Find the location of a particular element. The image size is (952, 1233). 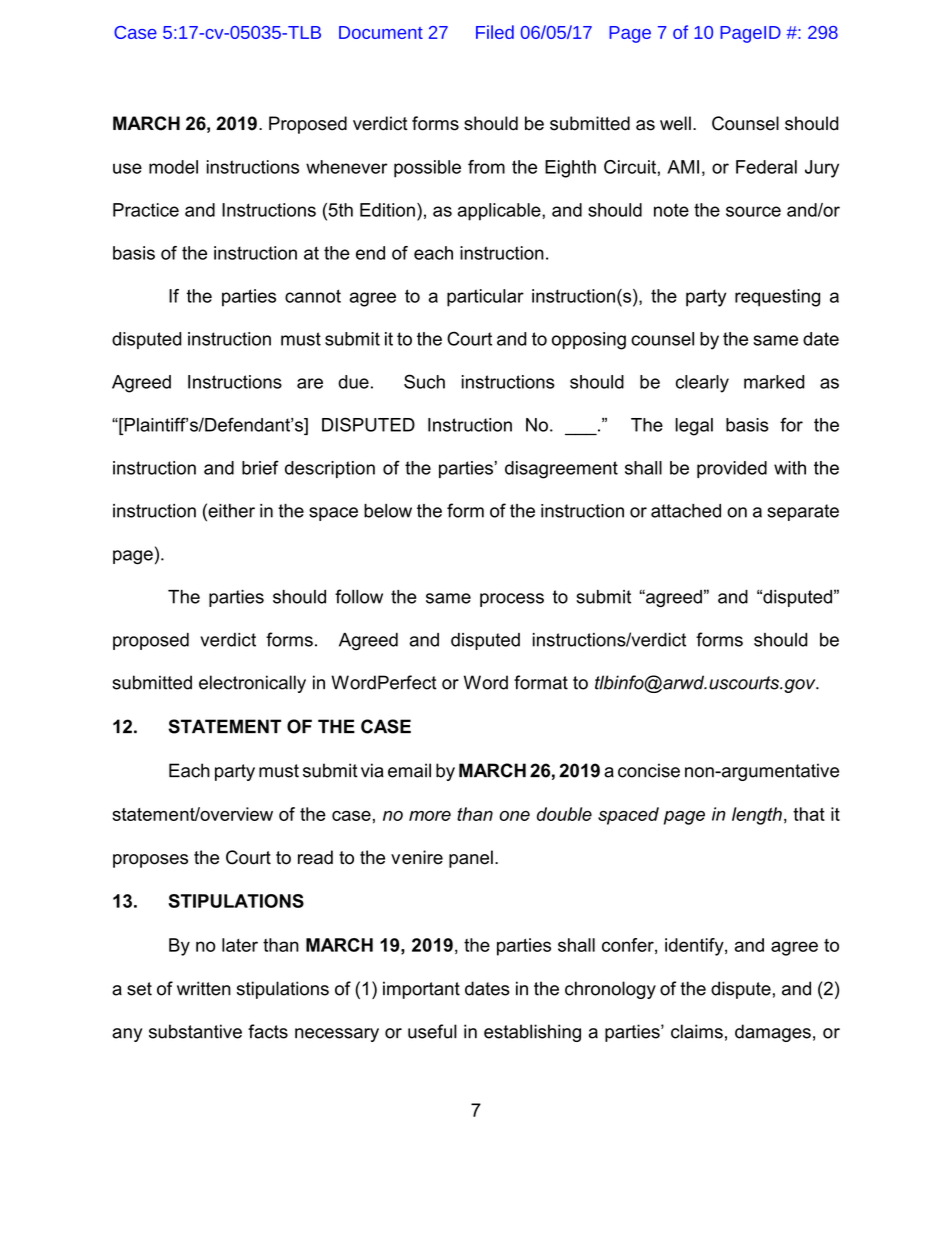

well is located at coordinates (675, 123).
